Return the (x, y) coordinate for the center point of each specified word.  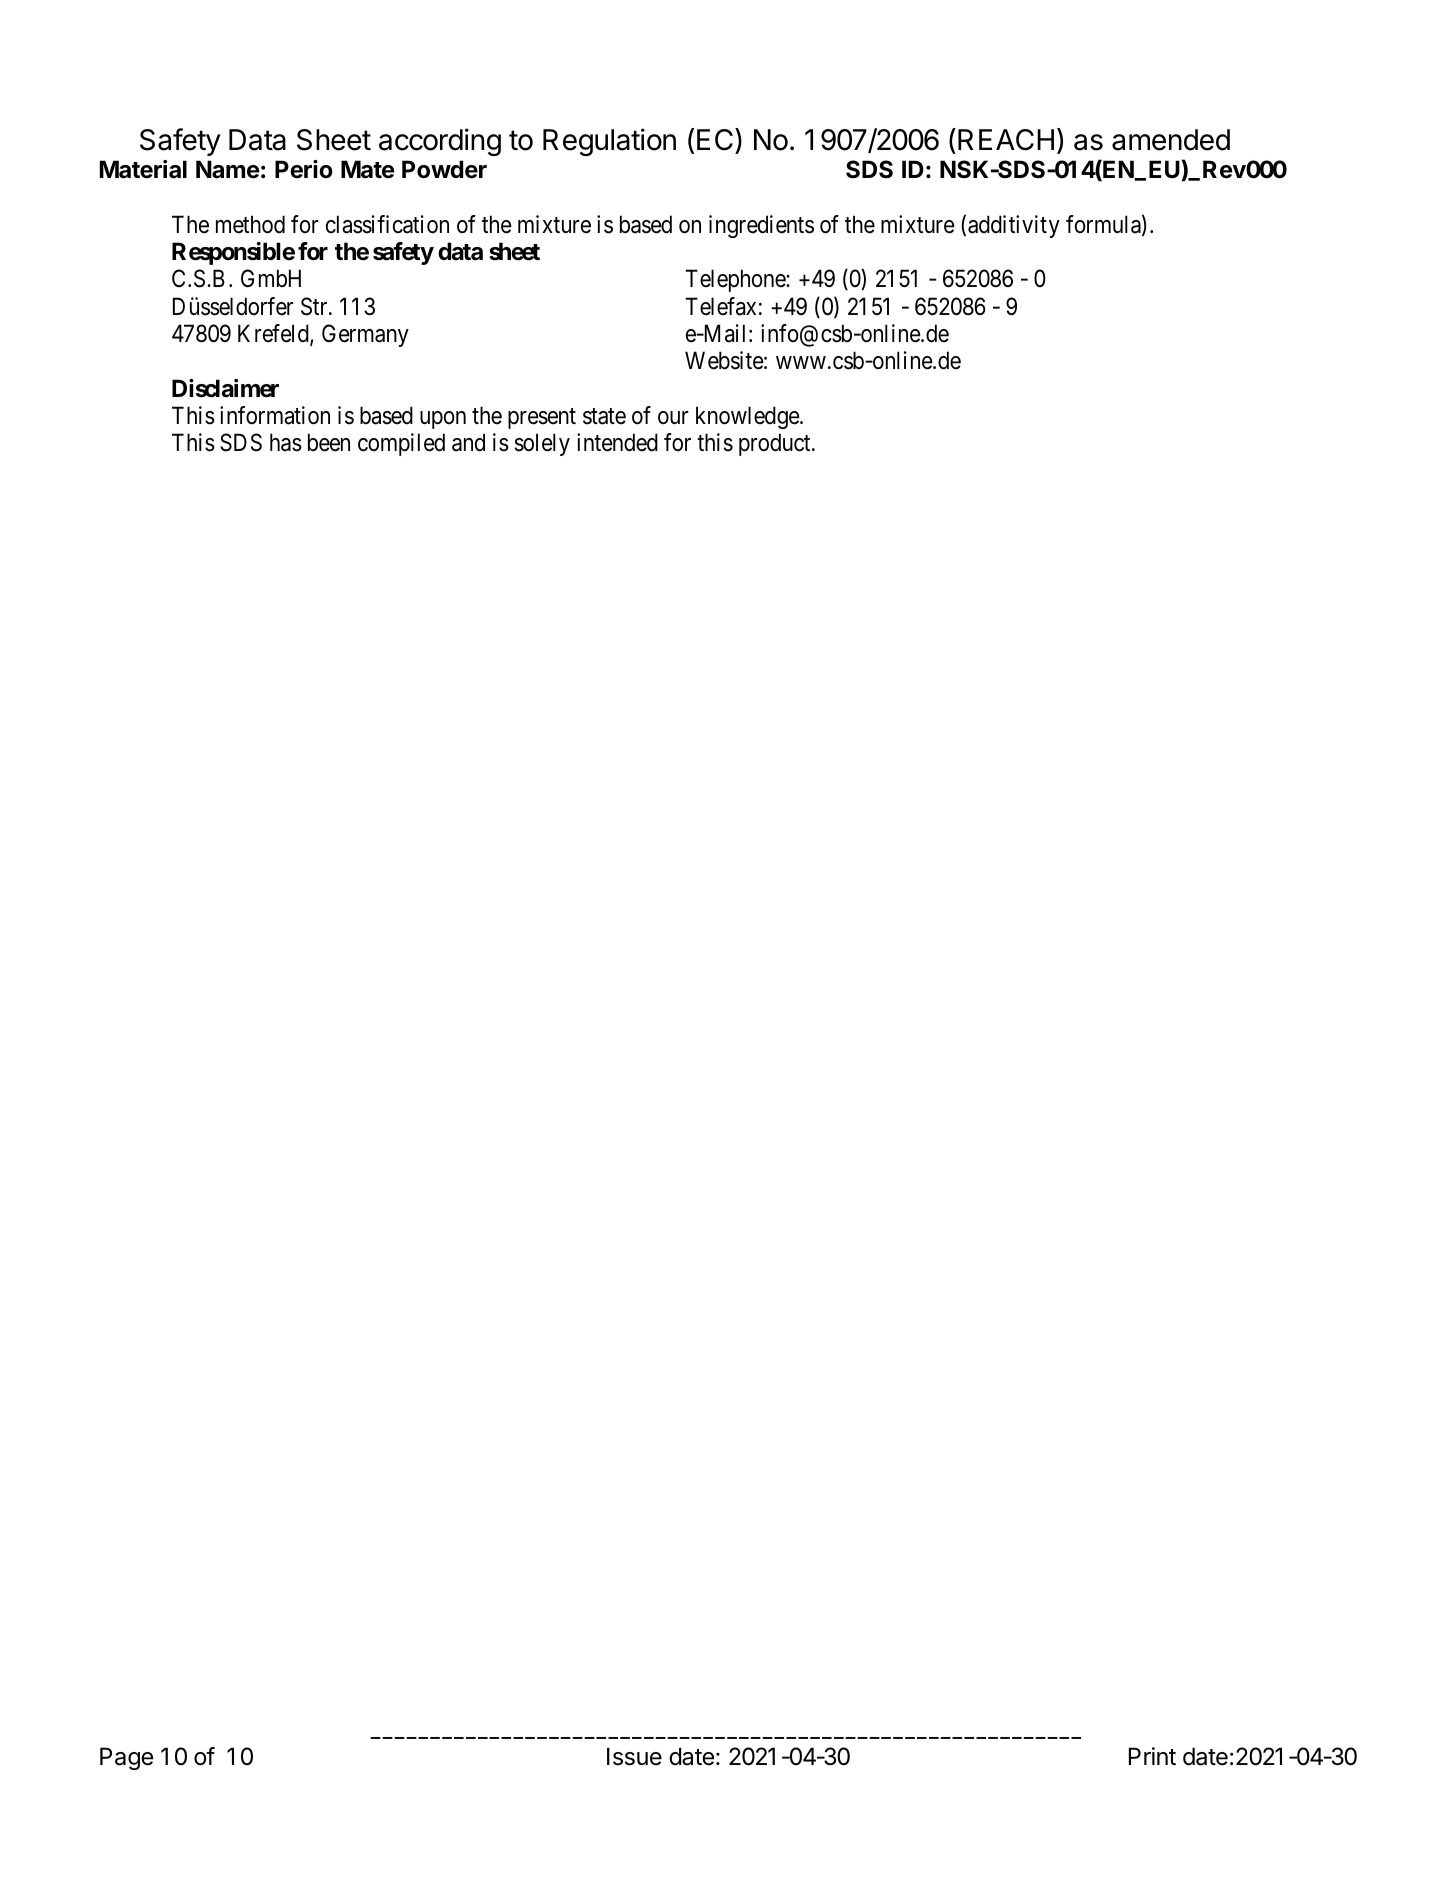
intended (617, 442)
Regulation (609, 142)
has (286, 442)
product (776, 444)
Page (126, 1758)
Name (228, 169)
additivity (1014, 226)
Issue (634, 1756)
